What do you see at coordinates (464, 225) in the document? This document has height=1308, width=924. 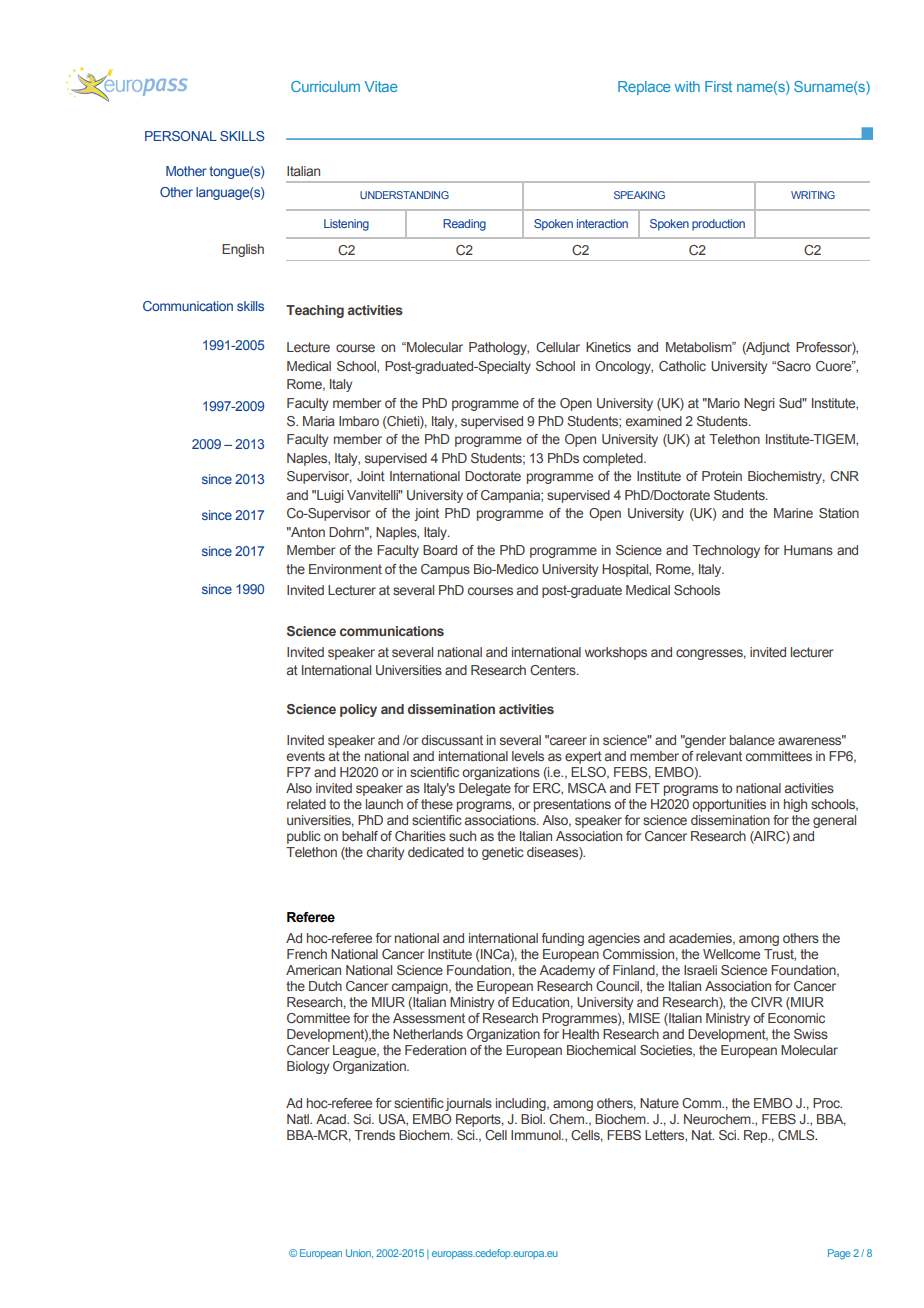 I see `Reading` at bounding box center [464, 225].
